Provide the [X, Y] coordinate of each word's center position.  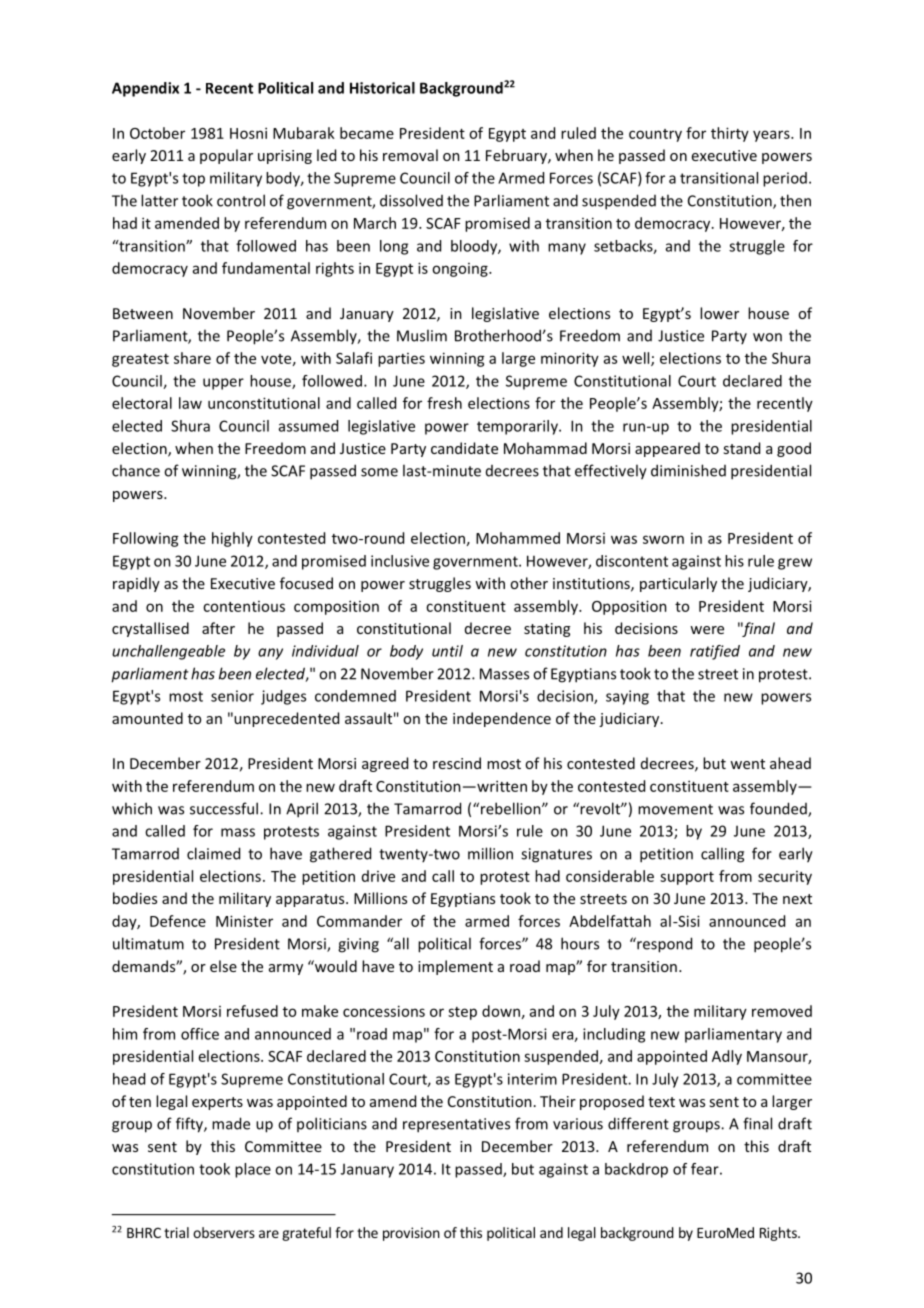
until [447, 651]
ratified [715, 652]
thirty [730, 134]
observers [224, 1232]
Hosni [248, 133]
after [218, 628]
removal [410, 155]
